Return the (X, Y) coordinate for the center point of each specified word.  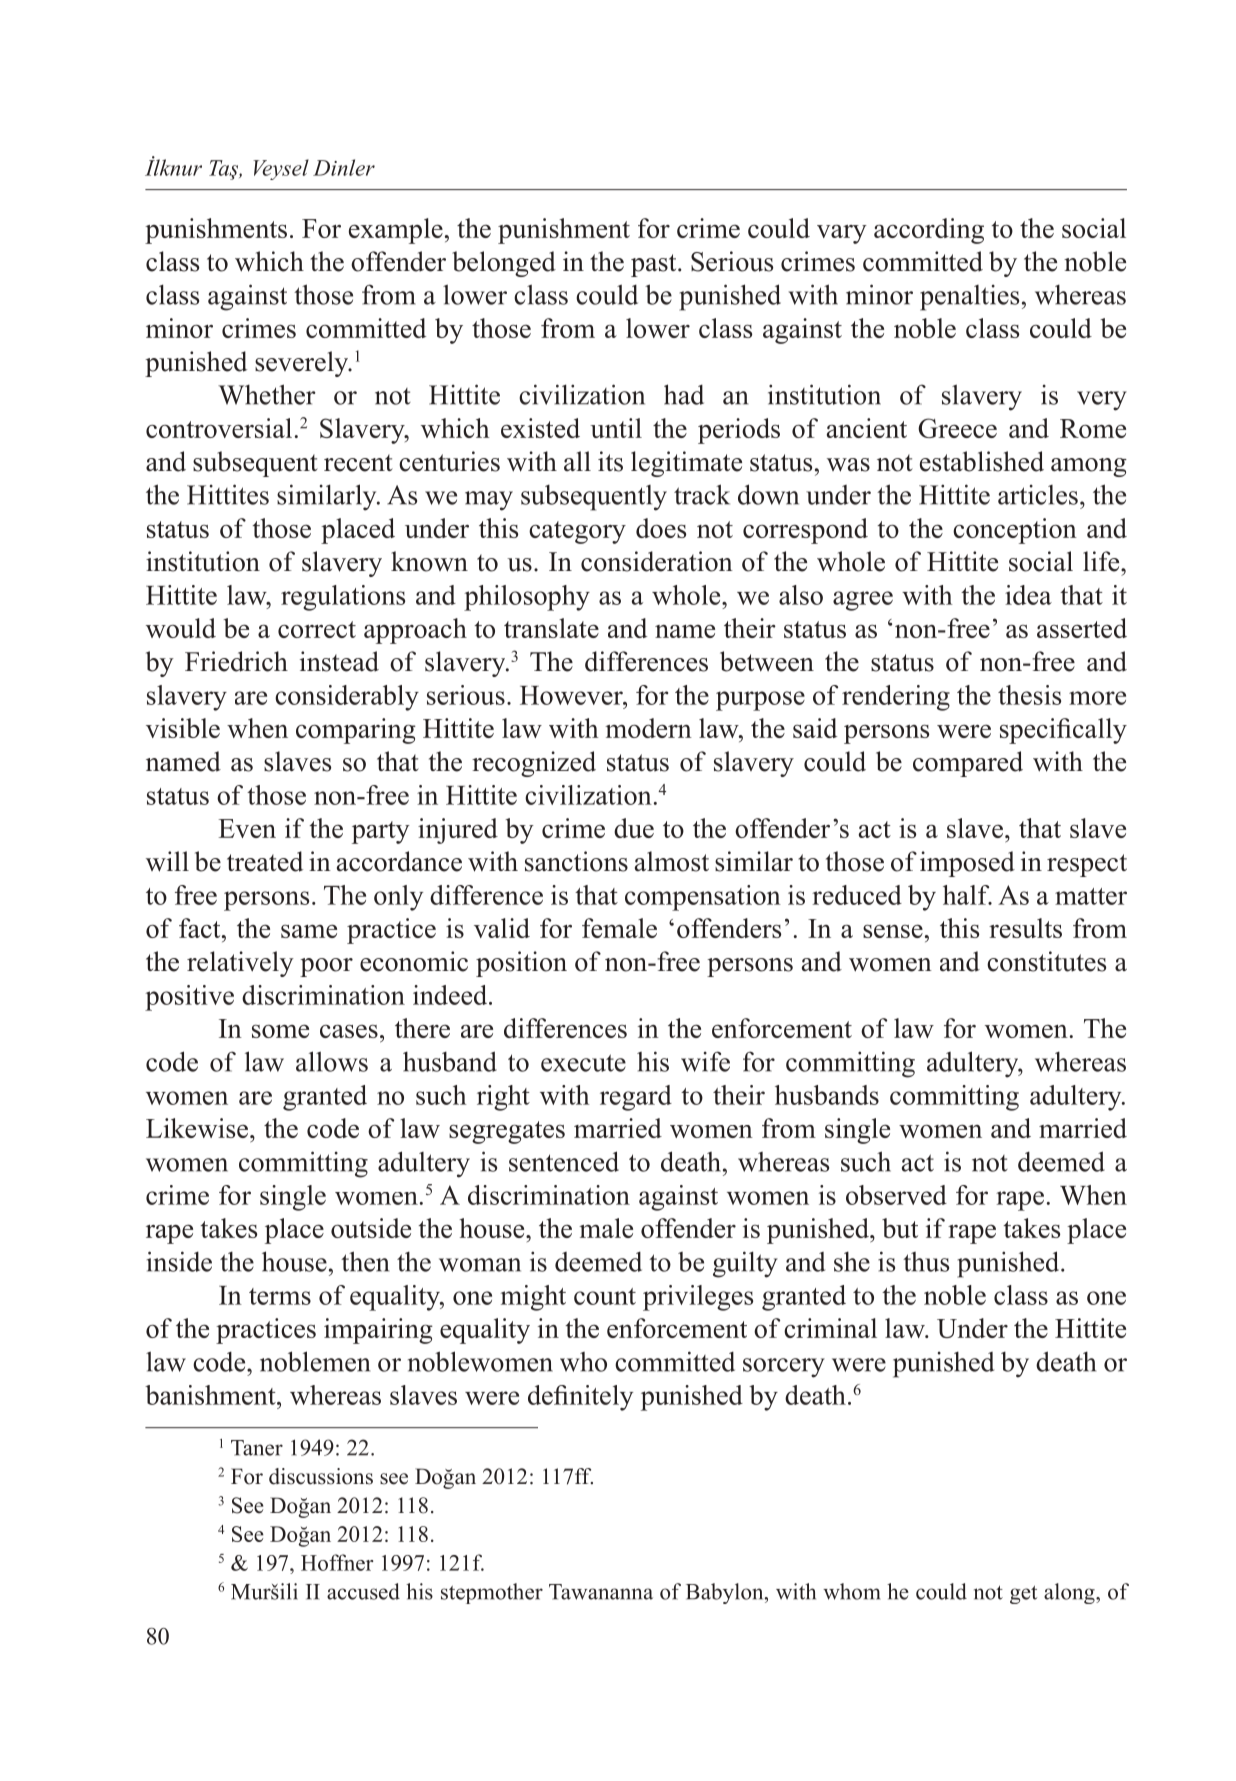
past (655, 265)
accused (363, 1591)
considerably (347, 698)
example (396, 231)
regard (636, 1098)
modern (648, 728)
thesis (1029, 695)
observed (896, 1195)
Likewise (198, 1128)
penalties (969, 298)
